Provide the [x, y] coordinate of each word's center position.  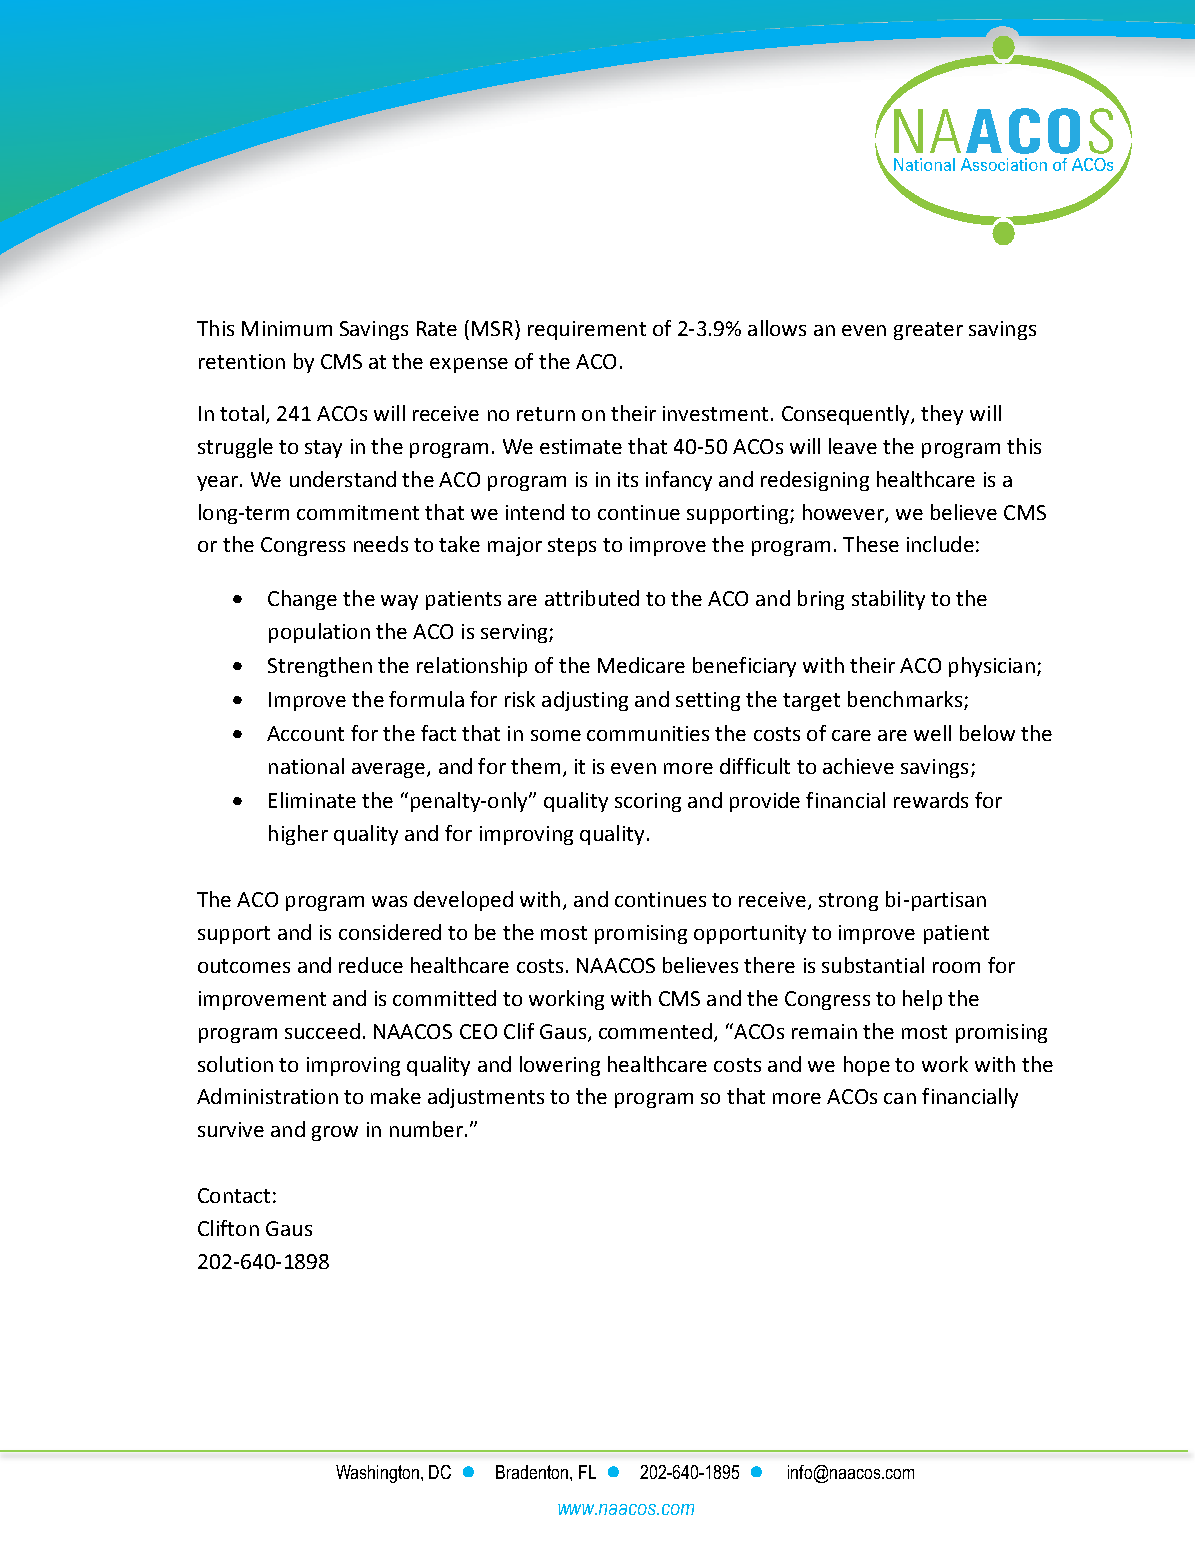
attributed [592, 598]
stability [888, 600]
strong [848, 902]
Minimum [287, 328]
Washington [377, 1474]
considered [390, 932]
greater [928, 331]
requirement [587, 330]
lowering [560, 1066]
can [900, 1098]
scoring [648, 802]
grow [335, 1133]
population [319, 633]
